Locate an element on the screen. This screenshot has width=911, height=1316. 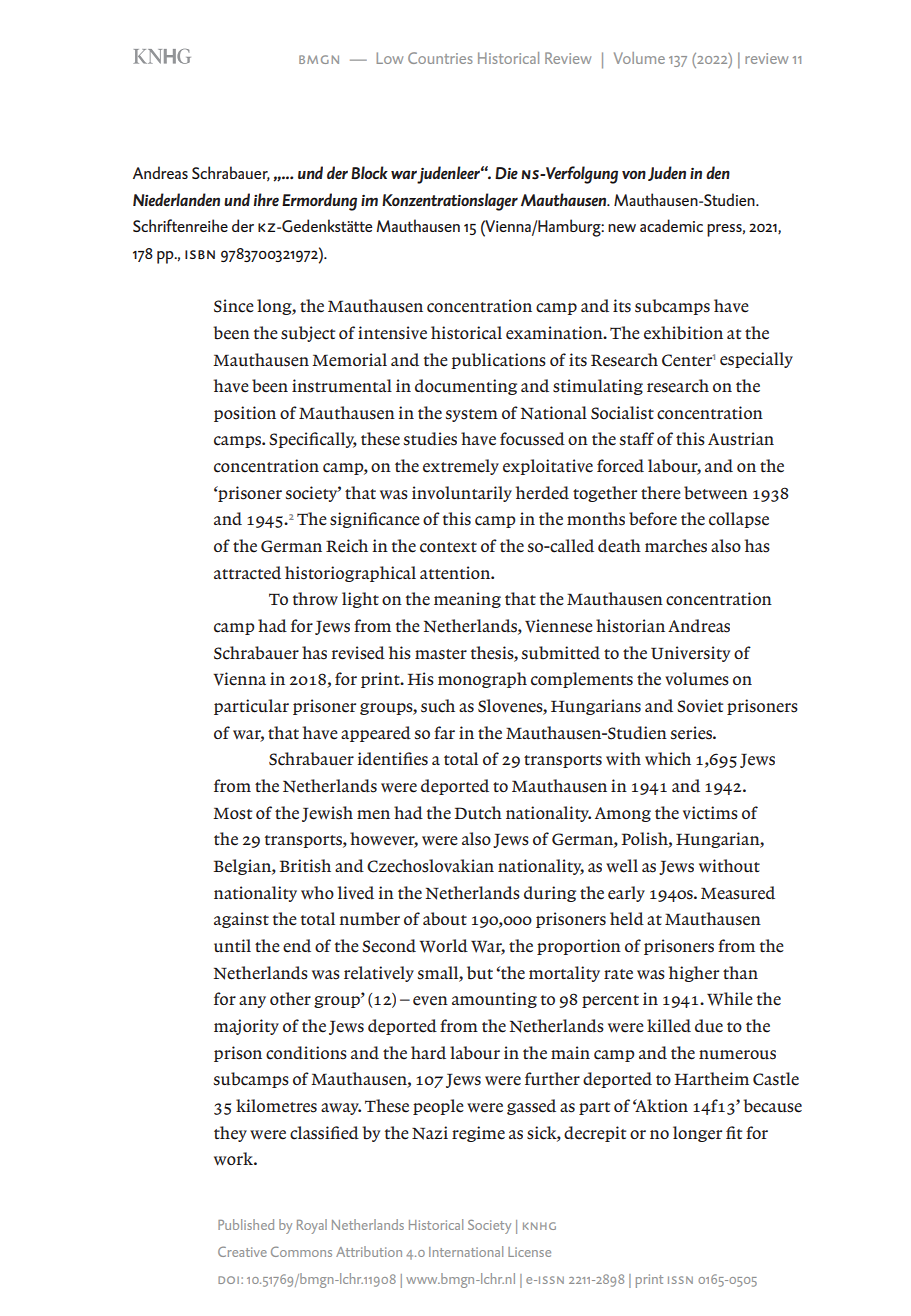
License is located at coordinates (529, 1252).
